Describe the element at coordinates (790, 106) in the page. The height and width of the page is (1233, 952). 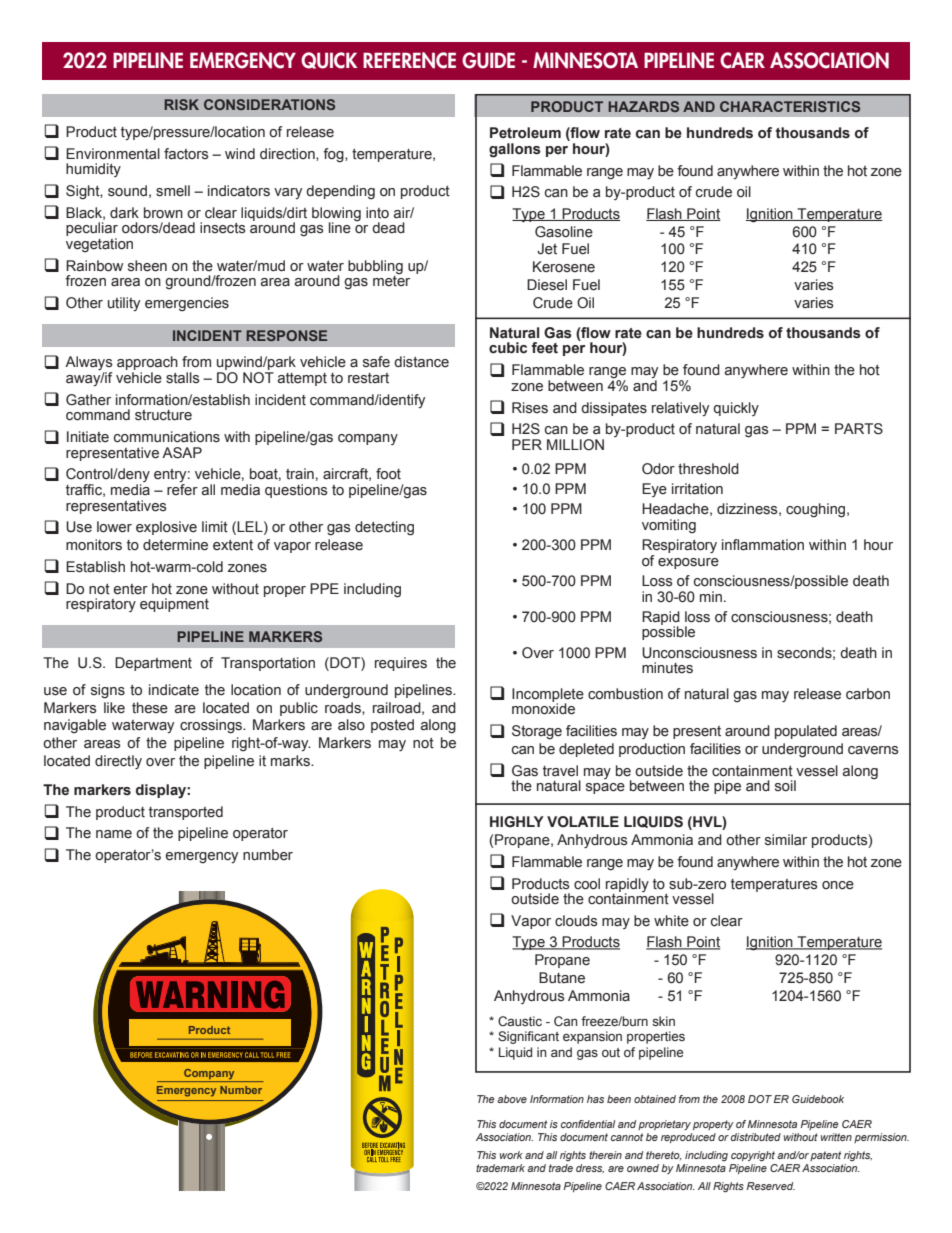
I see `CHARACTERISTICS` at that location.
